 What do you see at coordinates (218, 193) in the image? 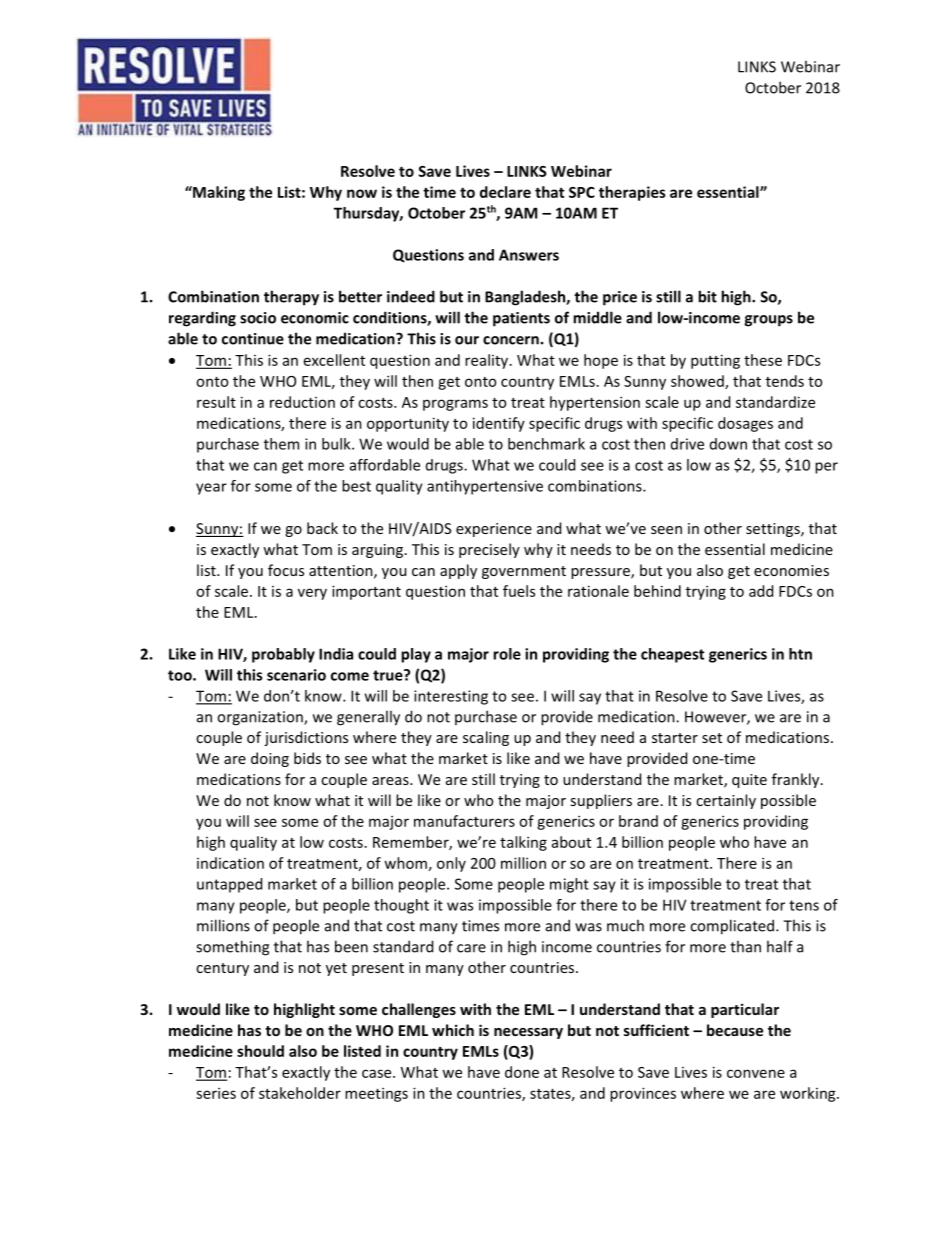
I see `Making` at bounding box center [218, 193].
